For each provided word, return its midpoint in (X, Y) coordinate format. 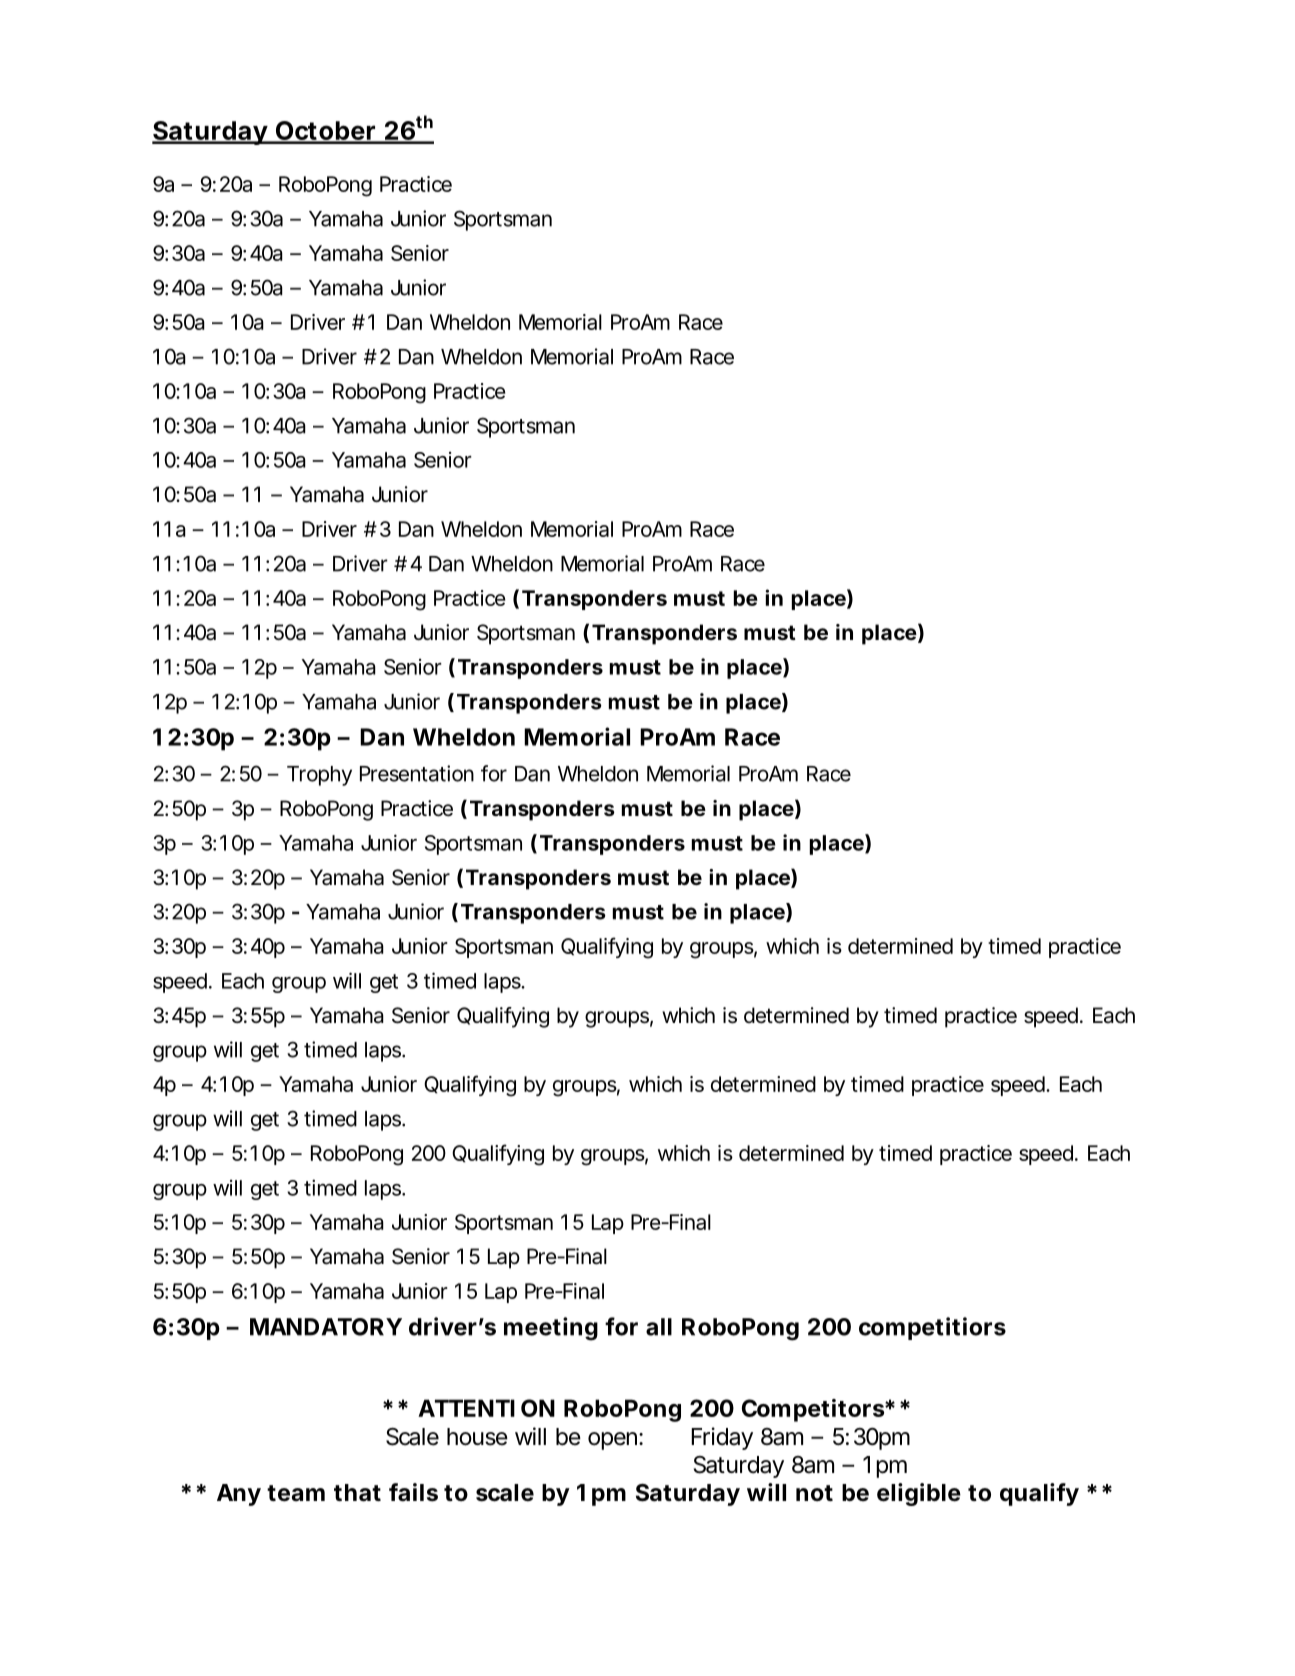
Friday (722, 1438)
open (614, 1441)
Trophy (319, 776)
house (477, 1437)
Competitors (814, 1410)
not (814, 1493)
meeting (551, 1329)
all (659, 1327)
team (296, 1493)
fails (413, 1492)
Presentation (417, 773)
